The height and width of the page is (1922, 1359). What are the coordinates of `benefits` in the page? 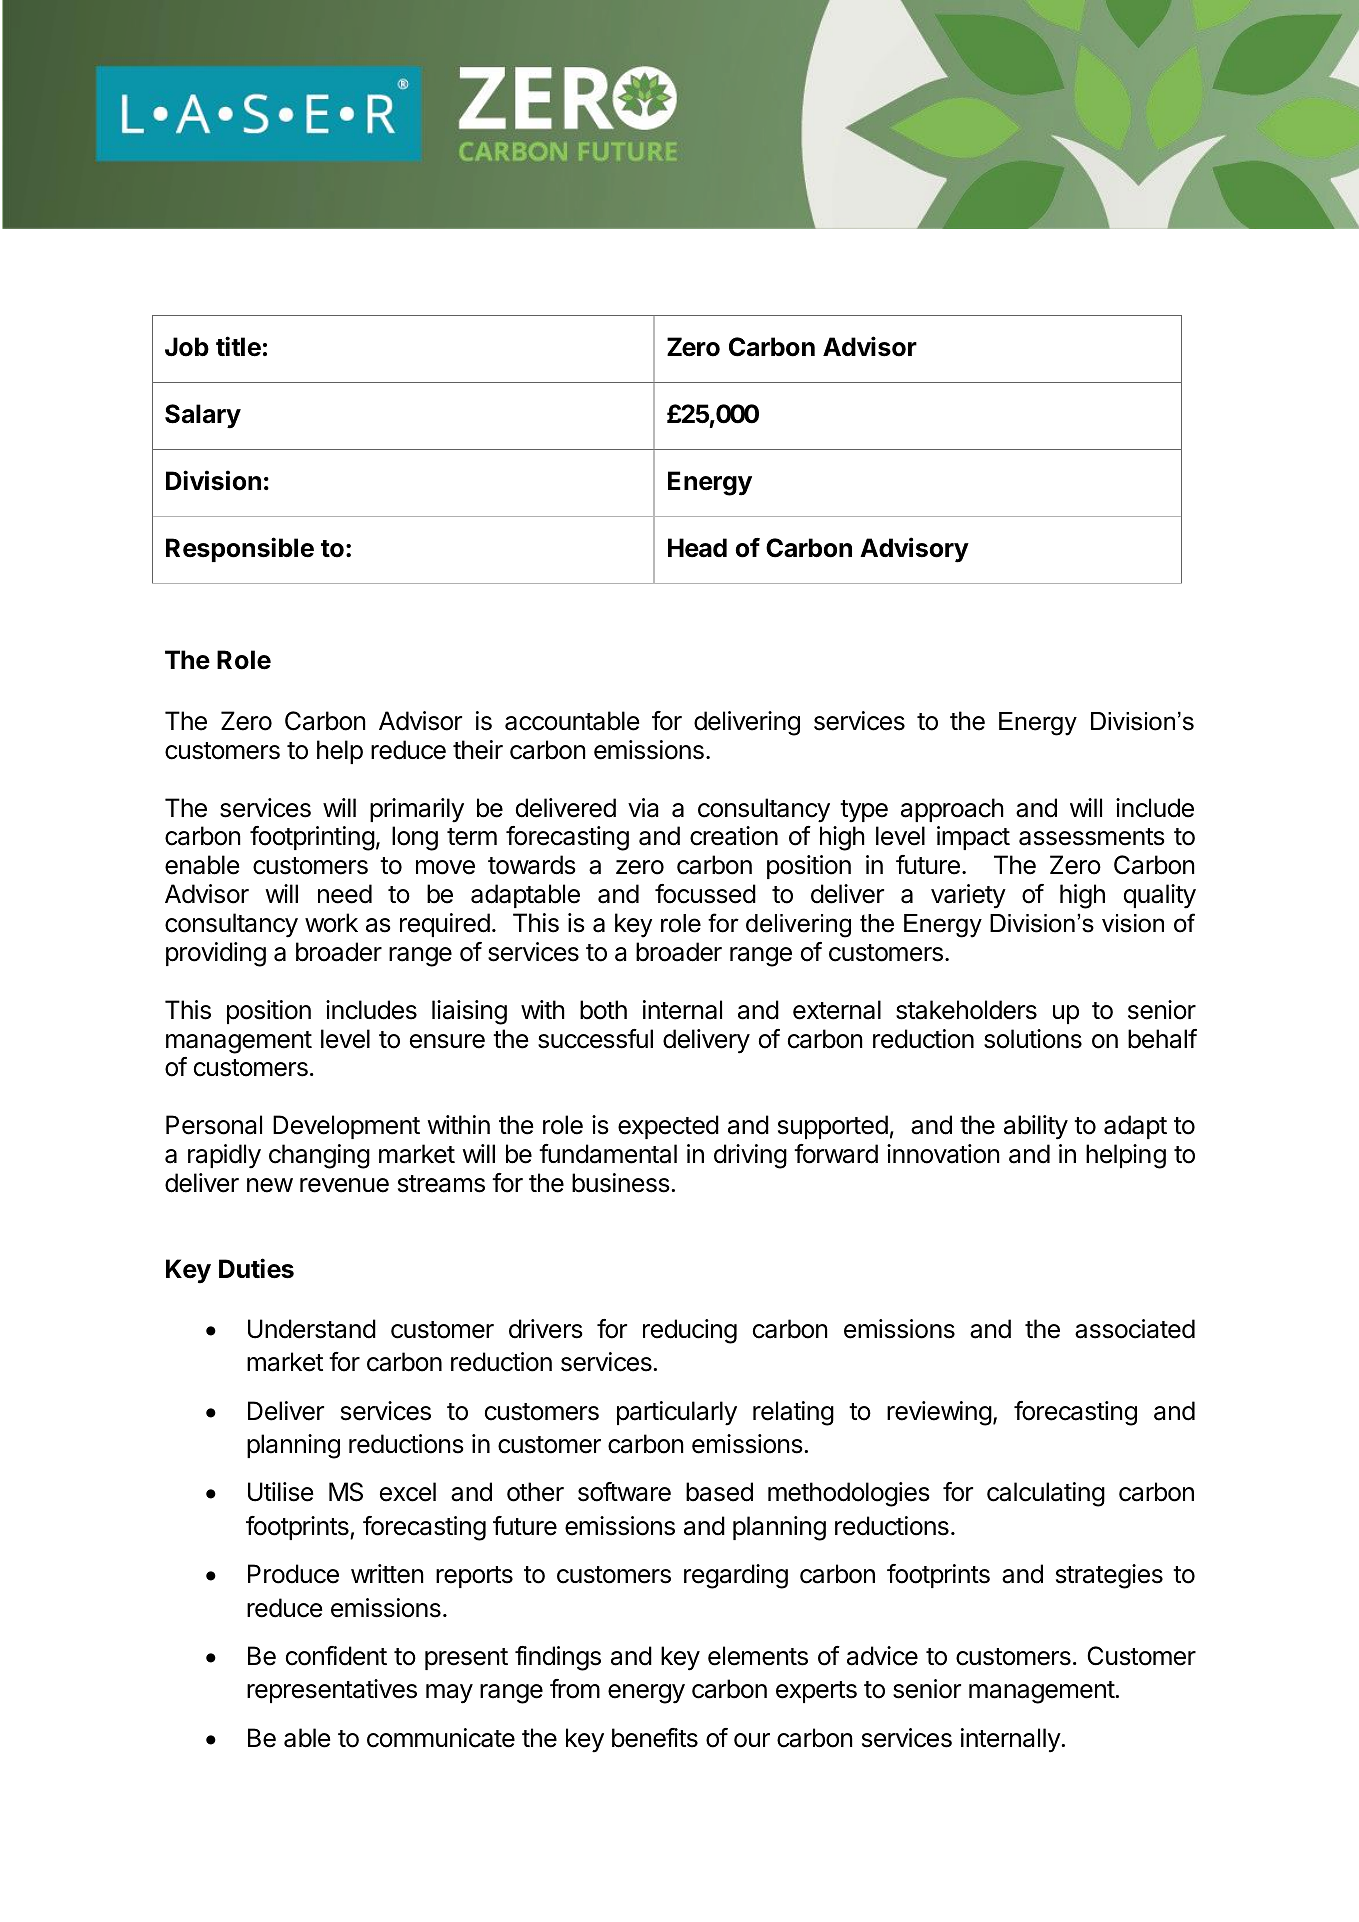 It's located at (655, 1738).
